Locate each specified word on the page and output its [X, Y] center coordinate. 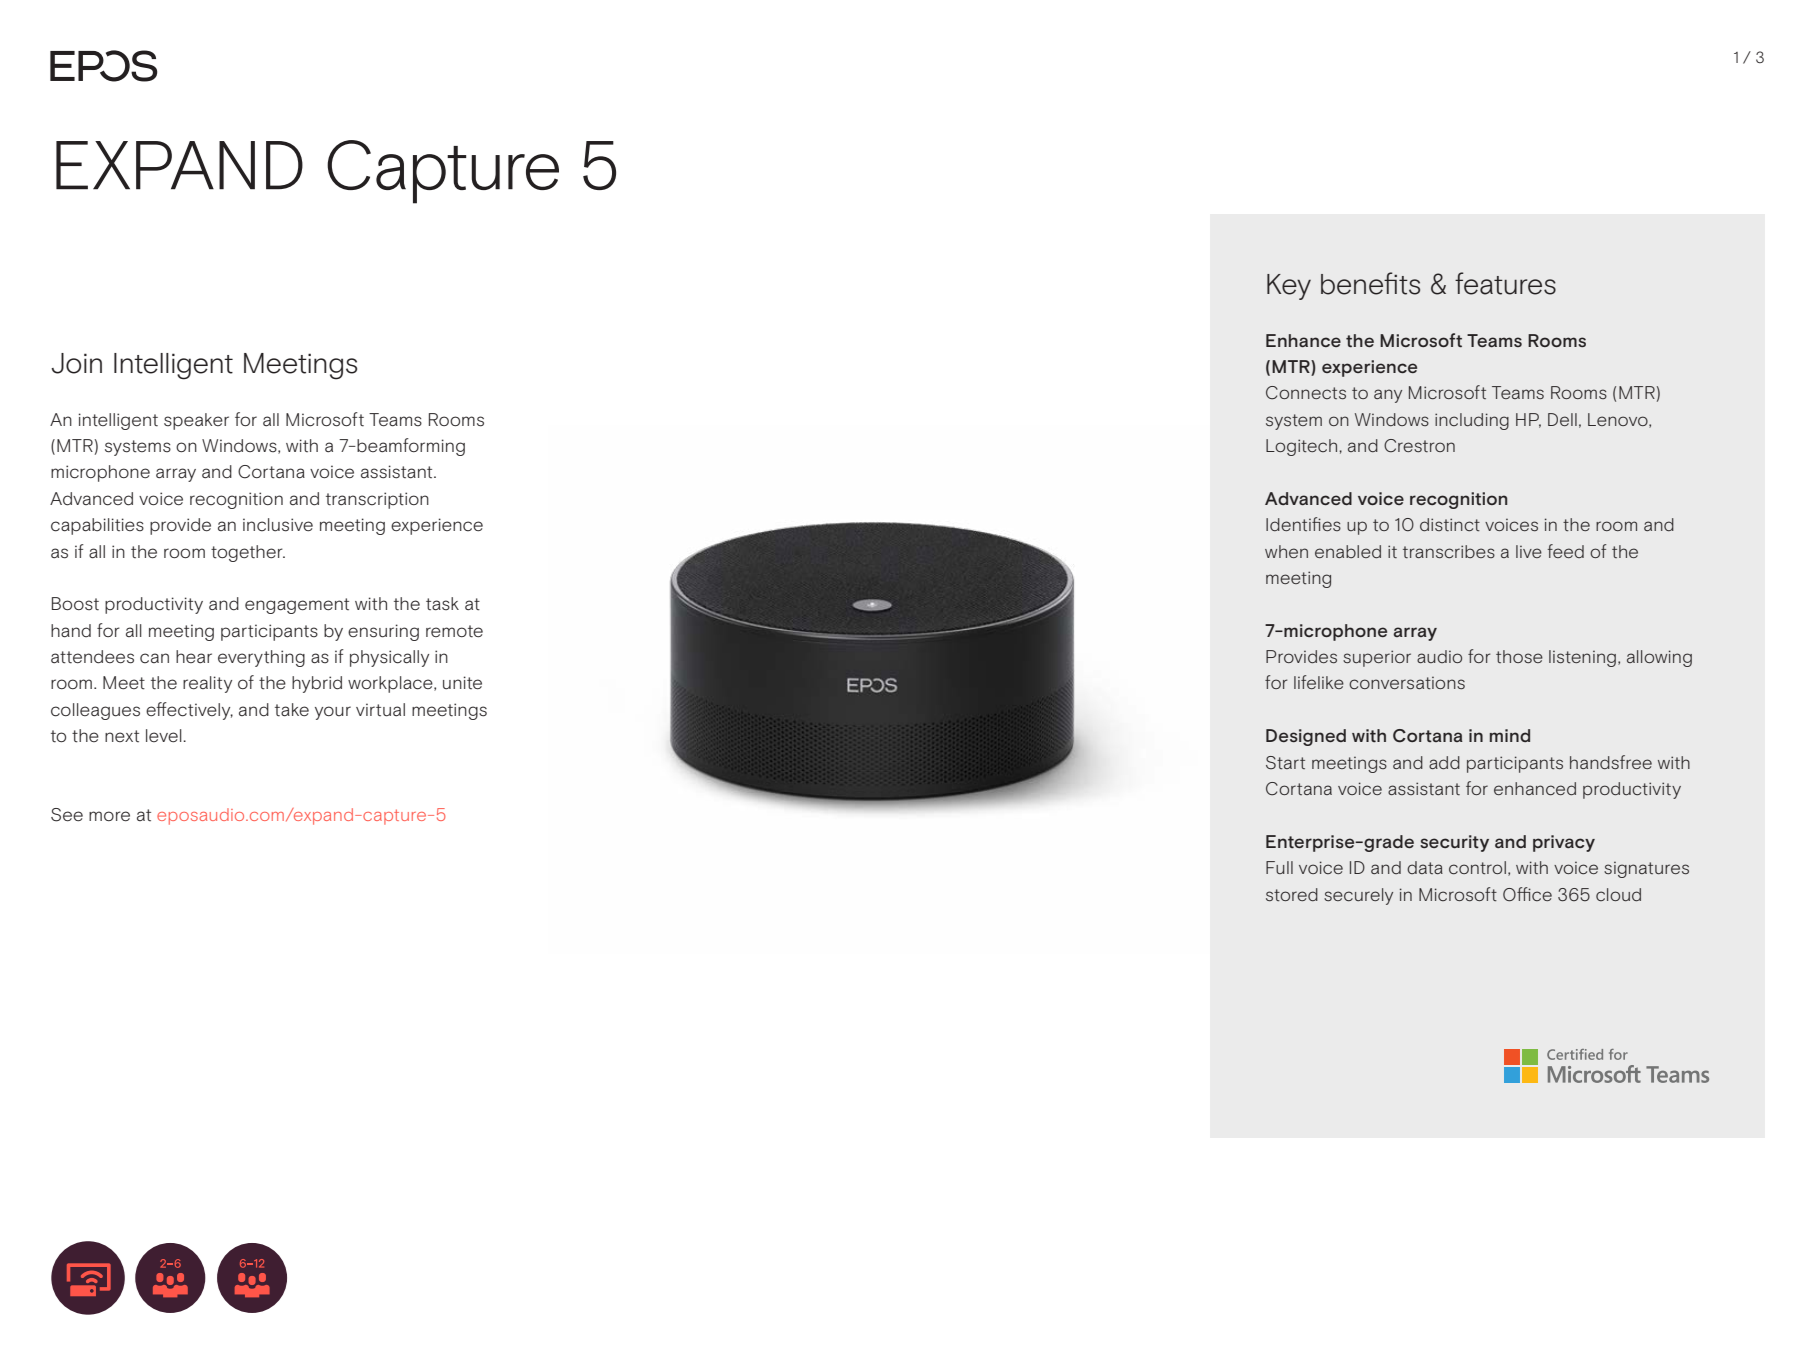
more [109, 816]
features [1505, 283]
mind [1510, 735]
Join [76, 363]
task [442, 604]
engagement [297, 606]
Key [1289, 287]
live [1529, 551]
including [1472, 421]
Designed [1306, 737]
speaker [196, 421]
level [165, 735]
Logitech [1301, 447]
